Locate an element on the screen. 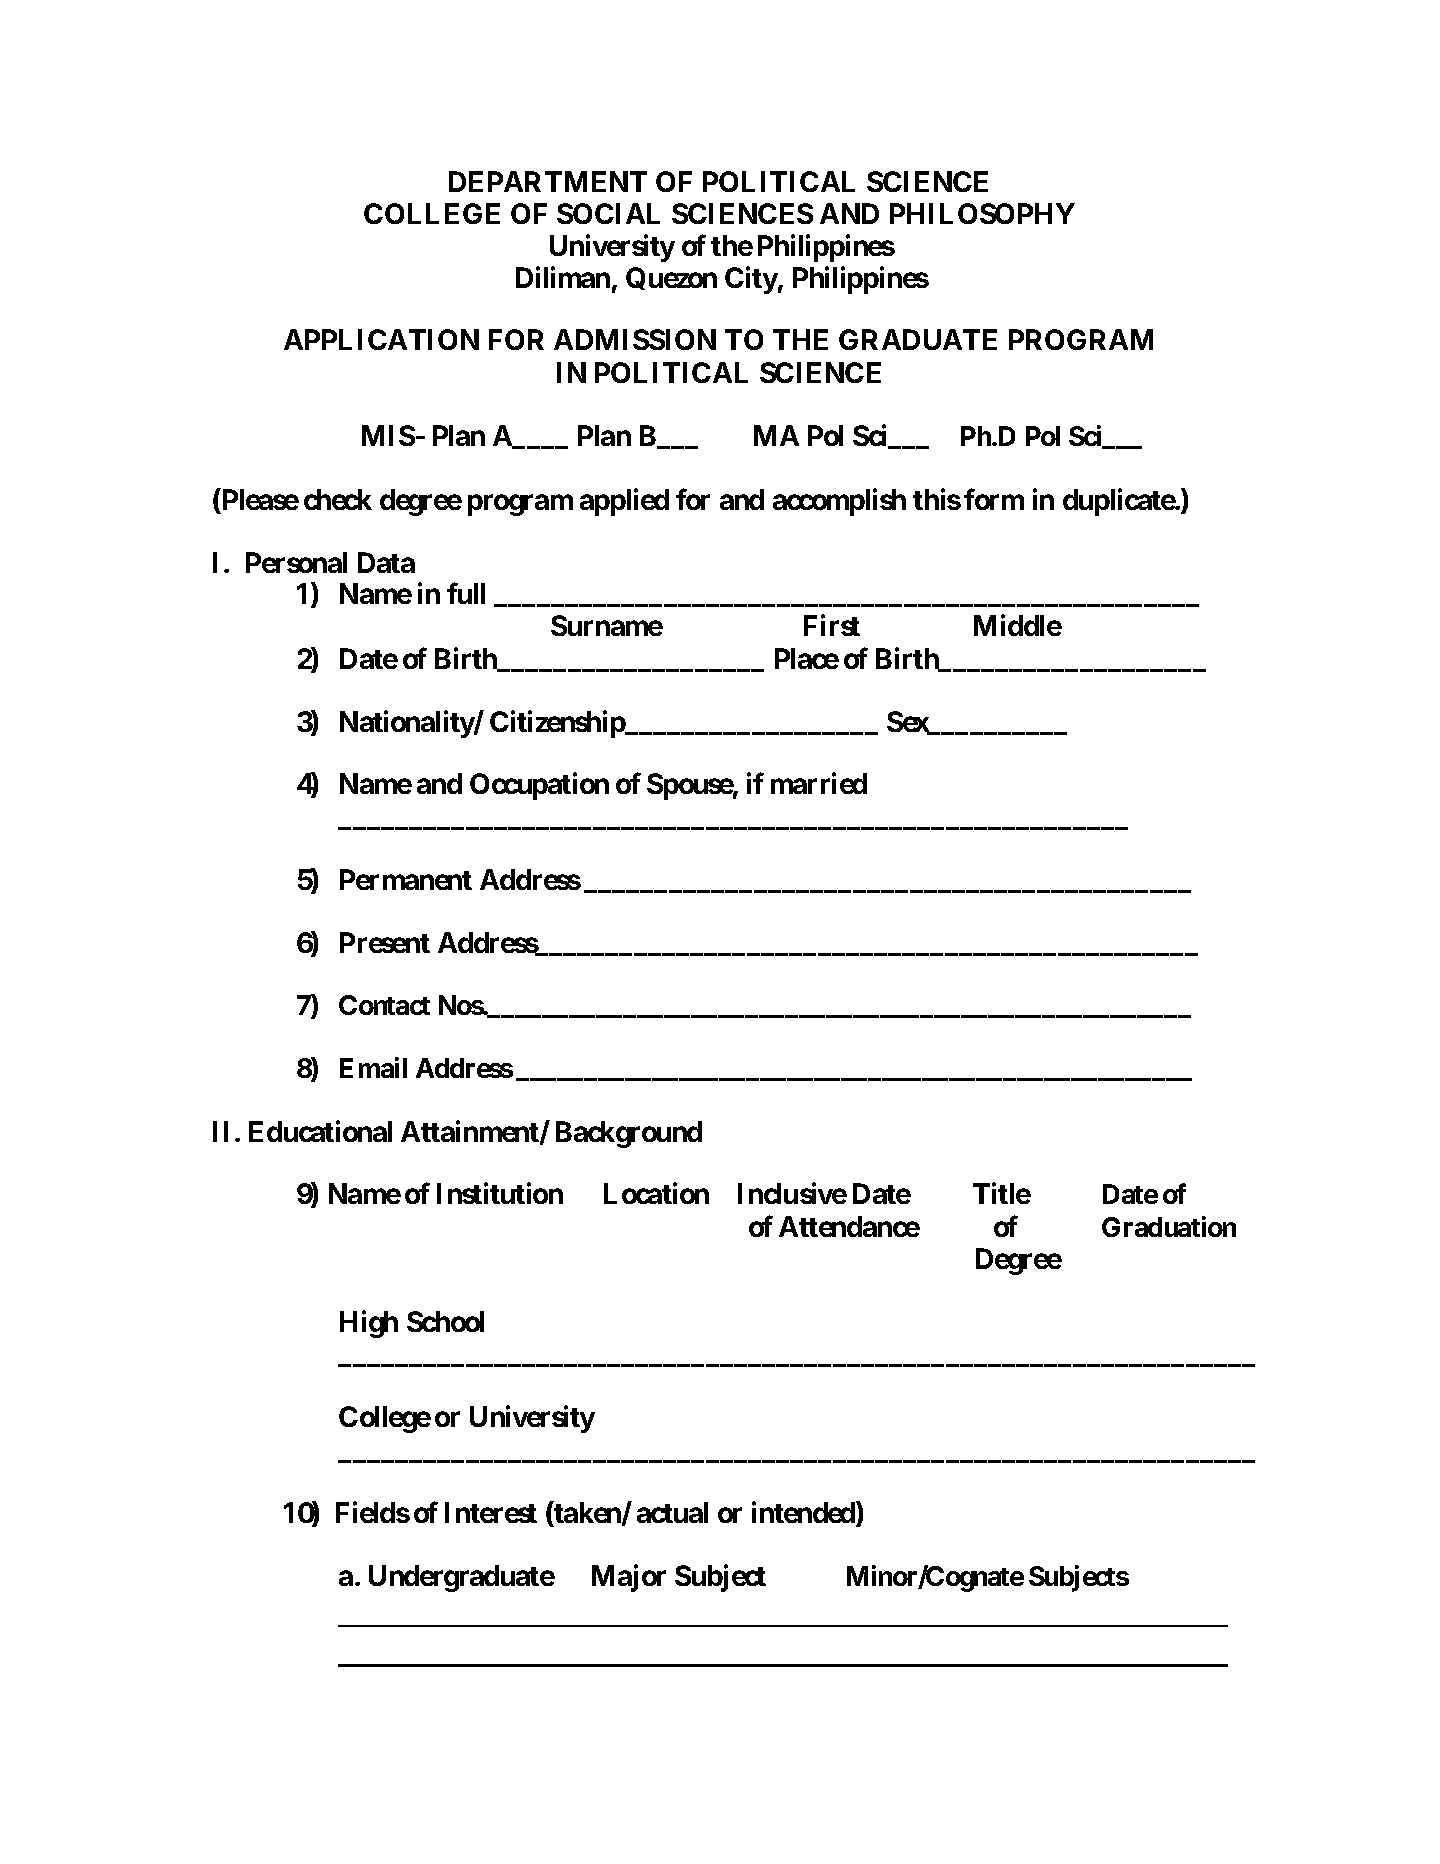 This screenshot has width=1440, height=1864. Graduation is located at coordinates (1169, 1226).
